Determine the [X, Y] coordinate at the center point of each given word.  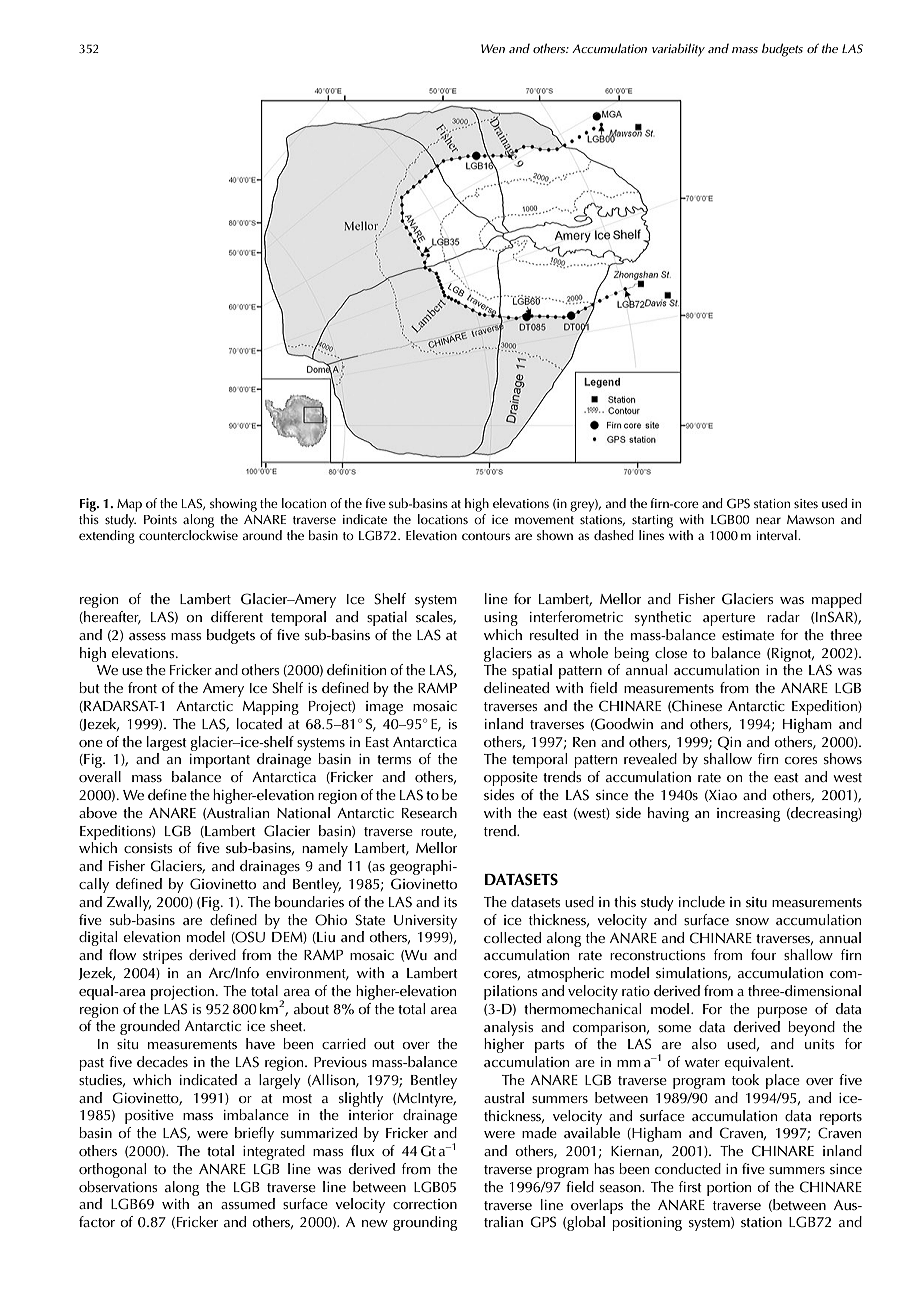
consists [148, 848]
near [768, 520]
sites [806, 503]
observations [118, 1186]
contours [486, 536]
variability [678, 50]
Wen [493, 48]
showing [233, 505]
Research [429, 812]
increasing [748, 815]
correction [425, 1204]
